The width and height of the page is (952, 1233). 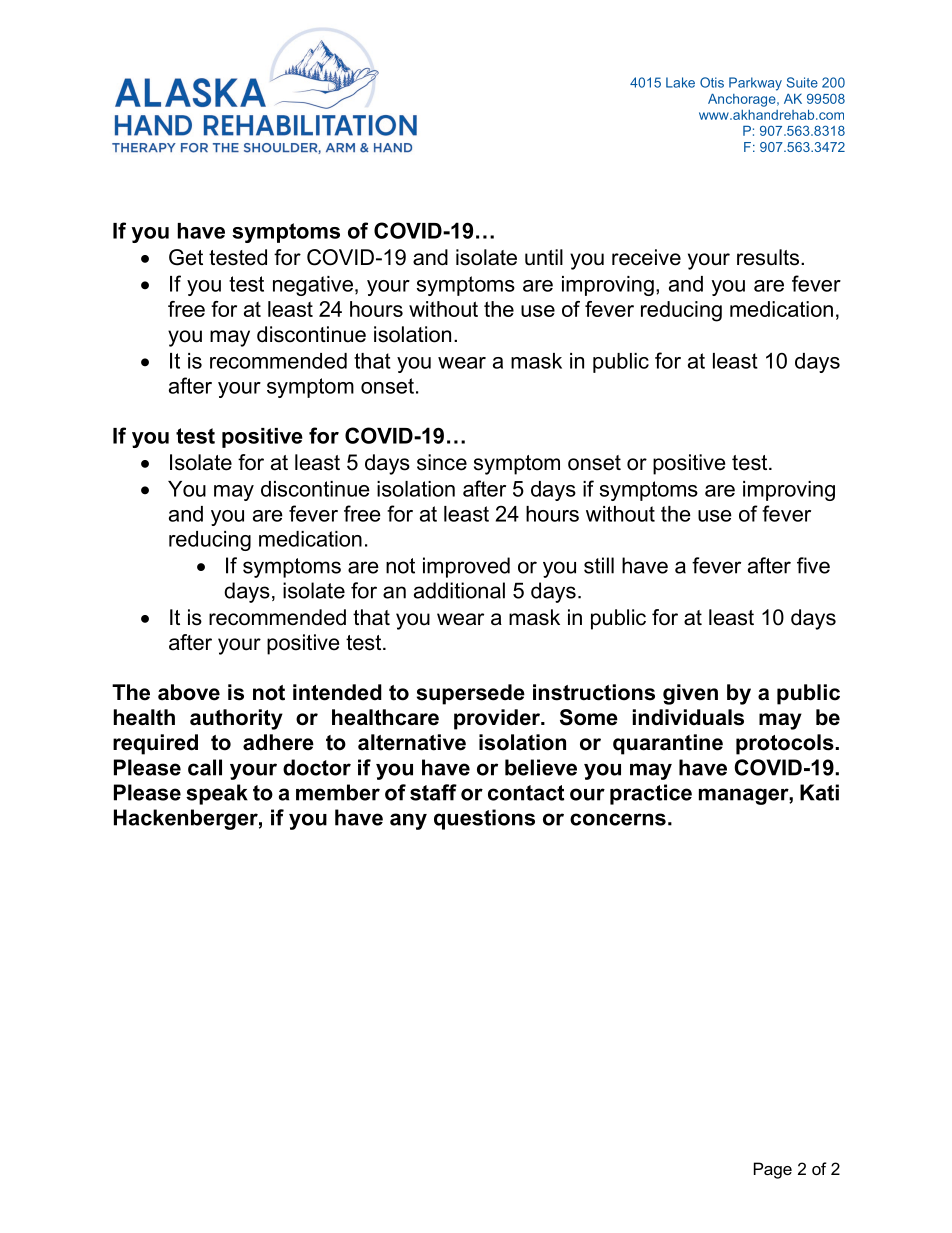 What do you see at coordinates (755, 84) in the page?
I see `Parkway` at bounding box center [755, 84].
